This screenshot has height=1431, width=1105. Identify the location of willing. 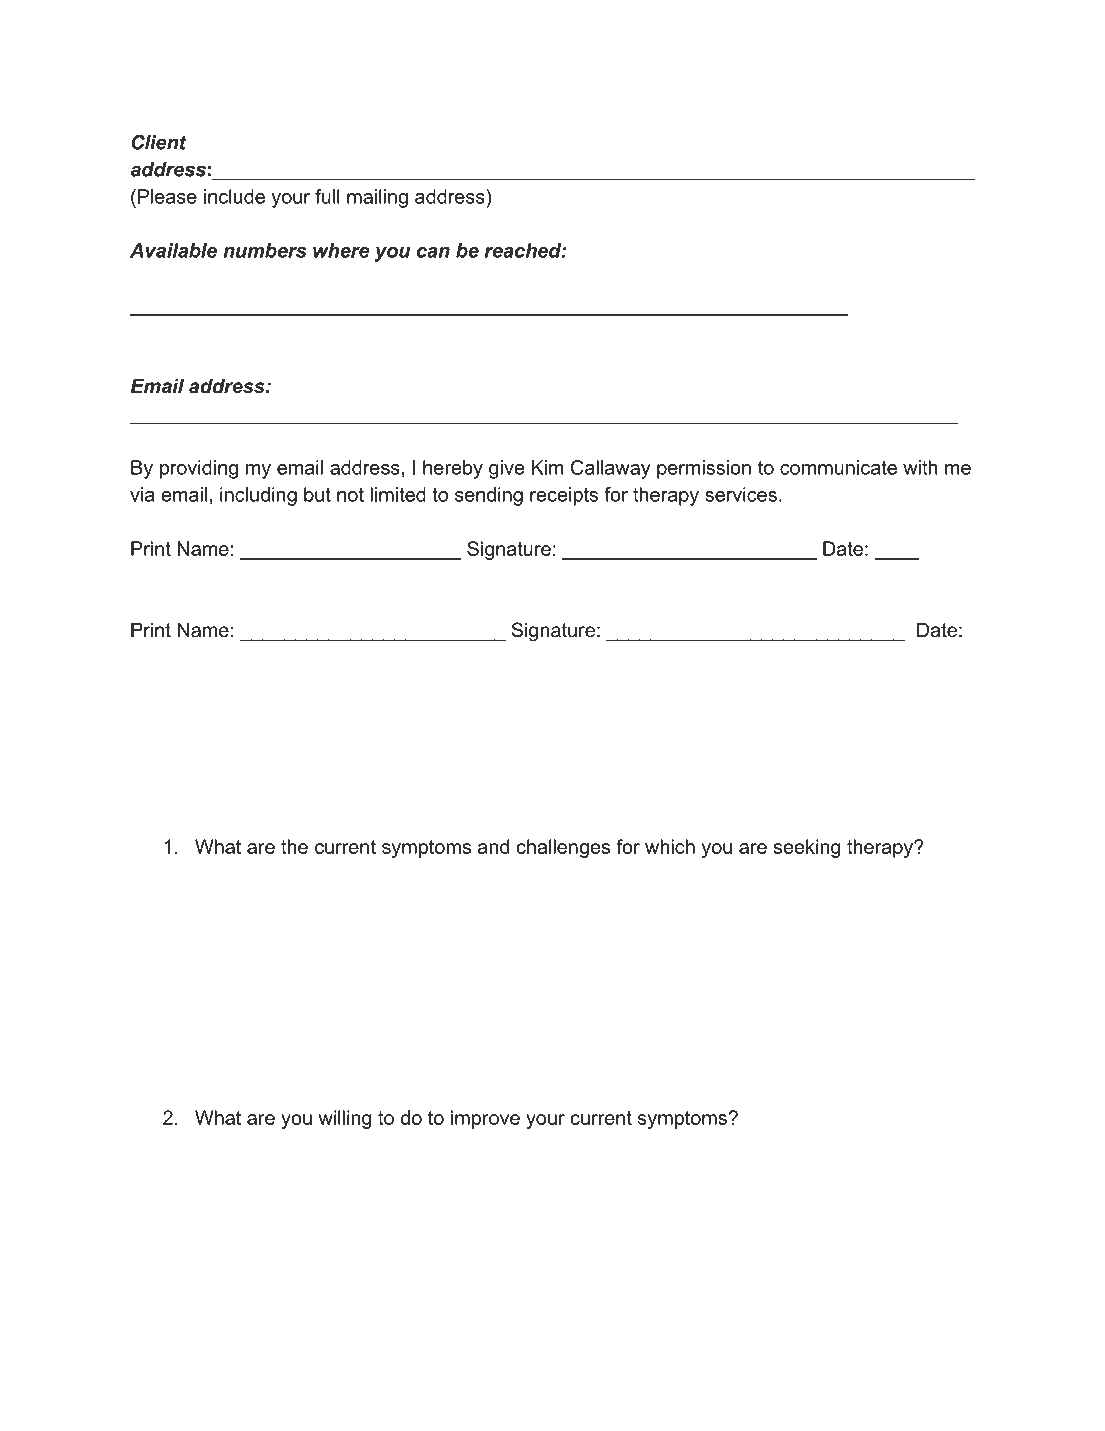
(345, 1119).
